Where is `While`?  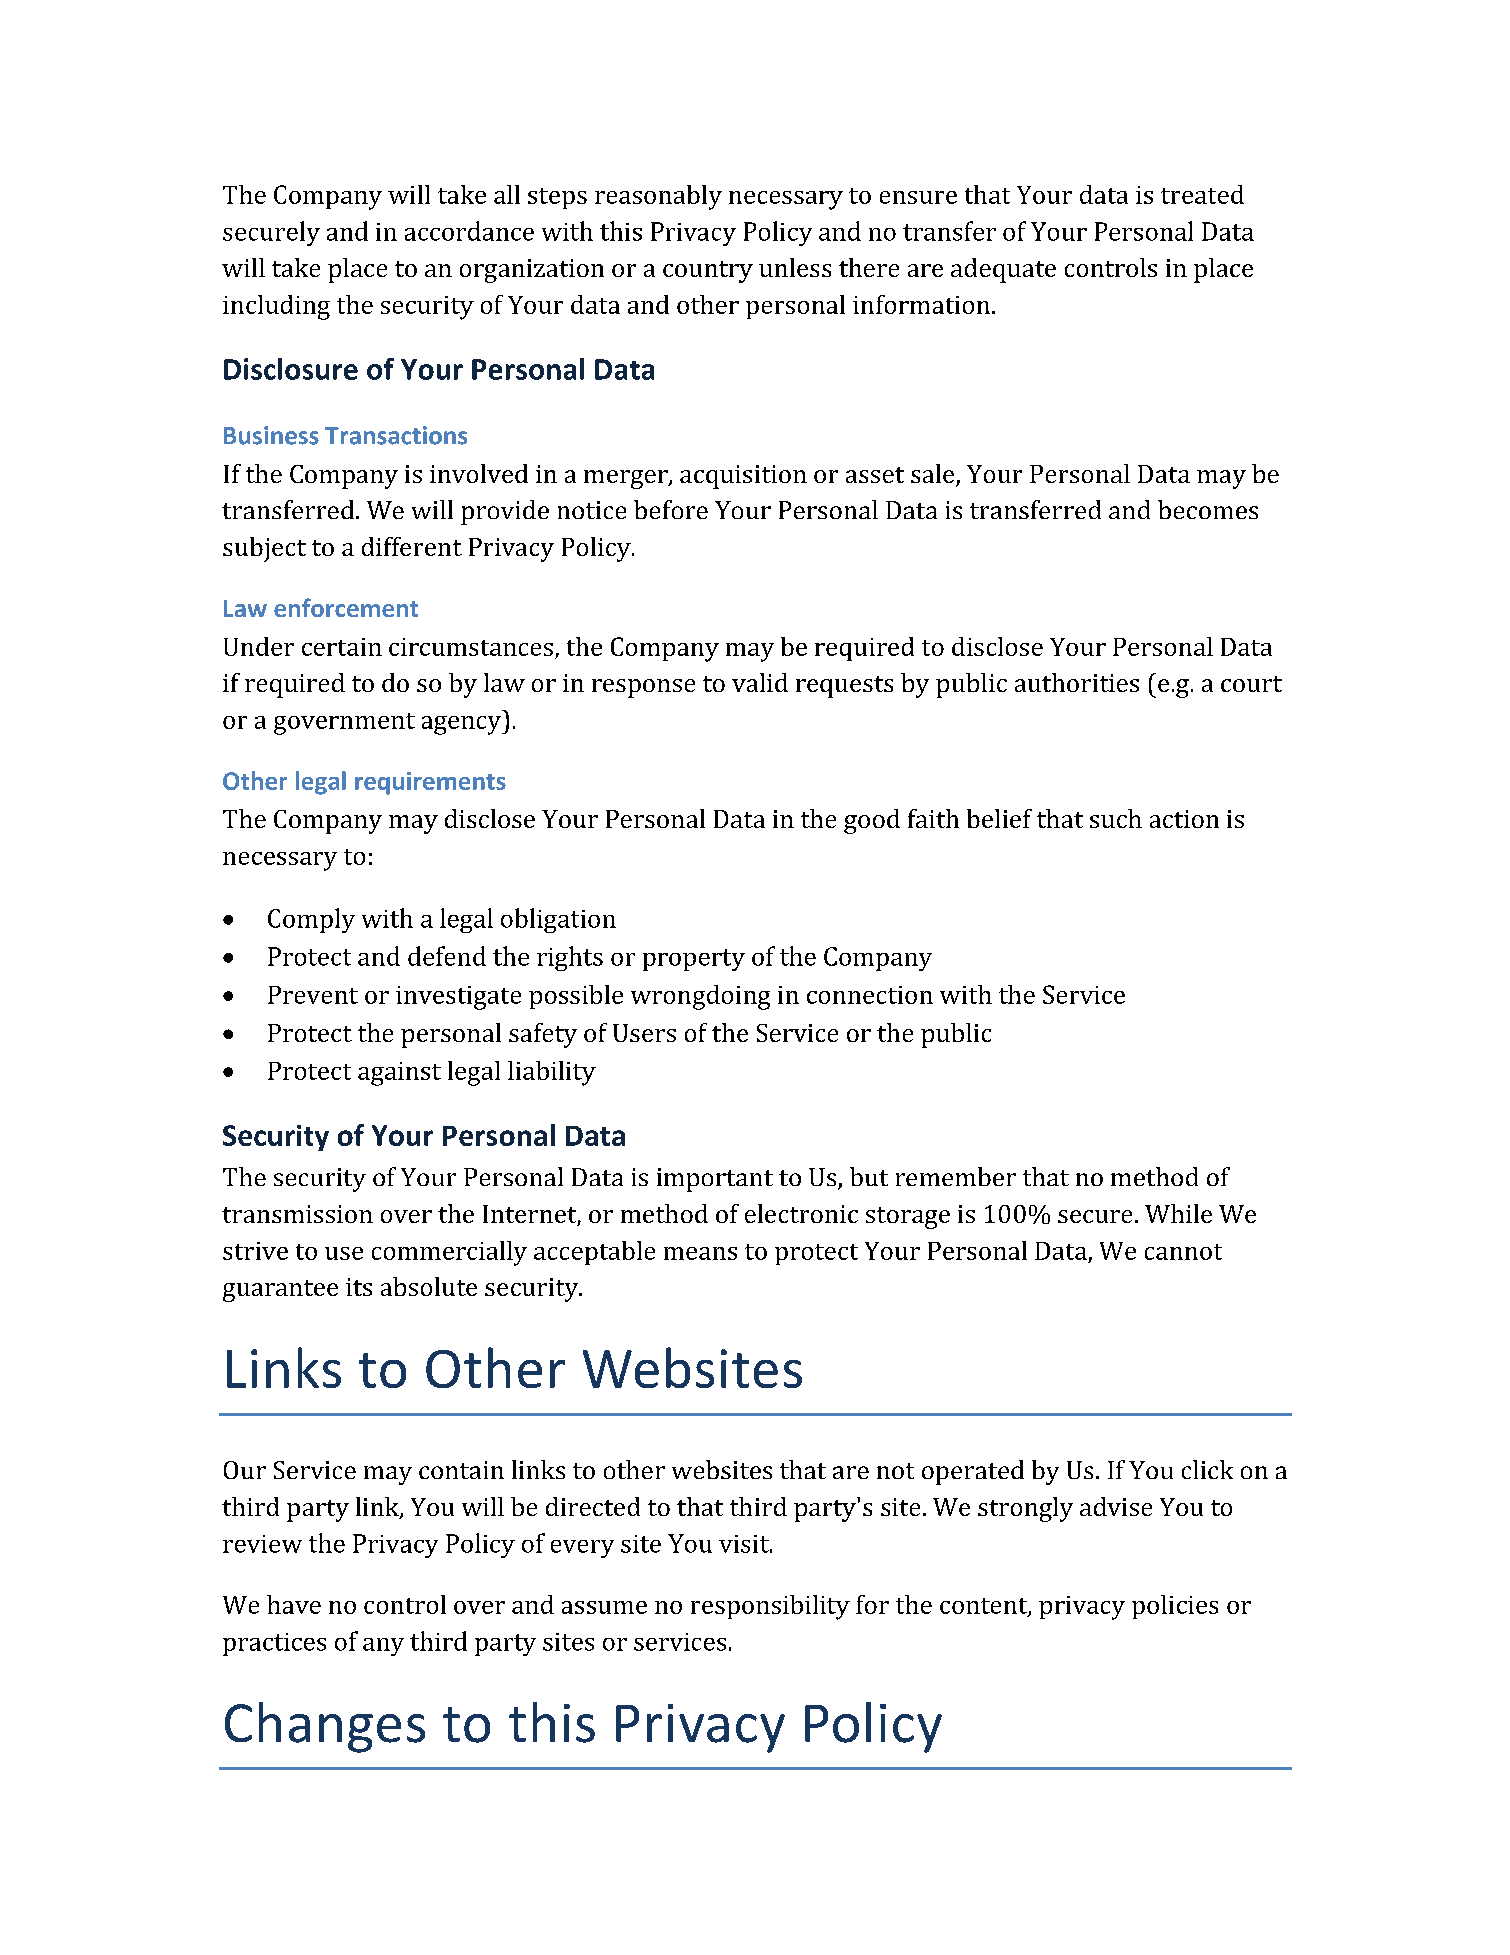 While is located at coordinates (1178, 1213).
